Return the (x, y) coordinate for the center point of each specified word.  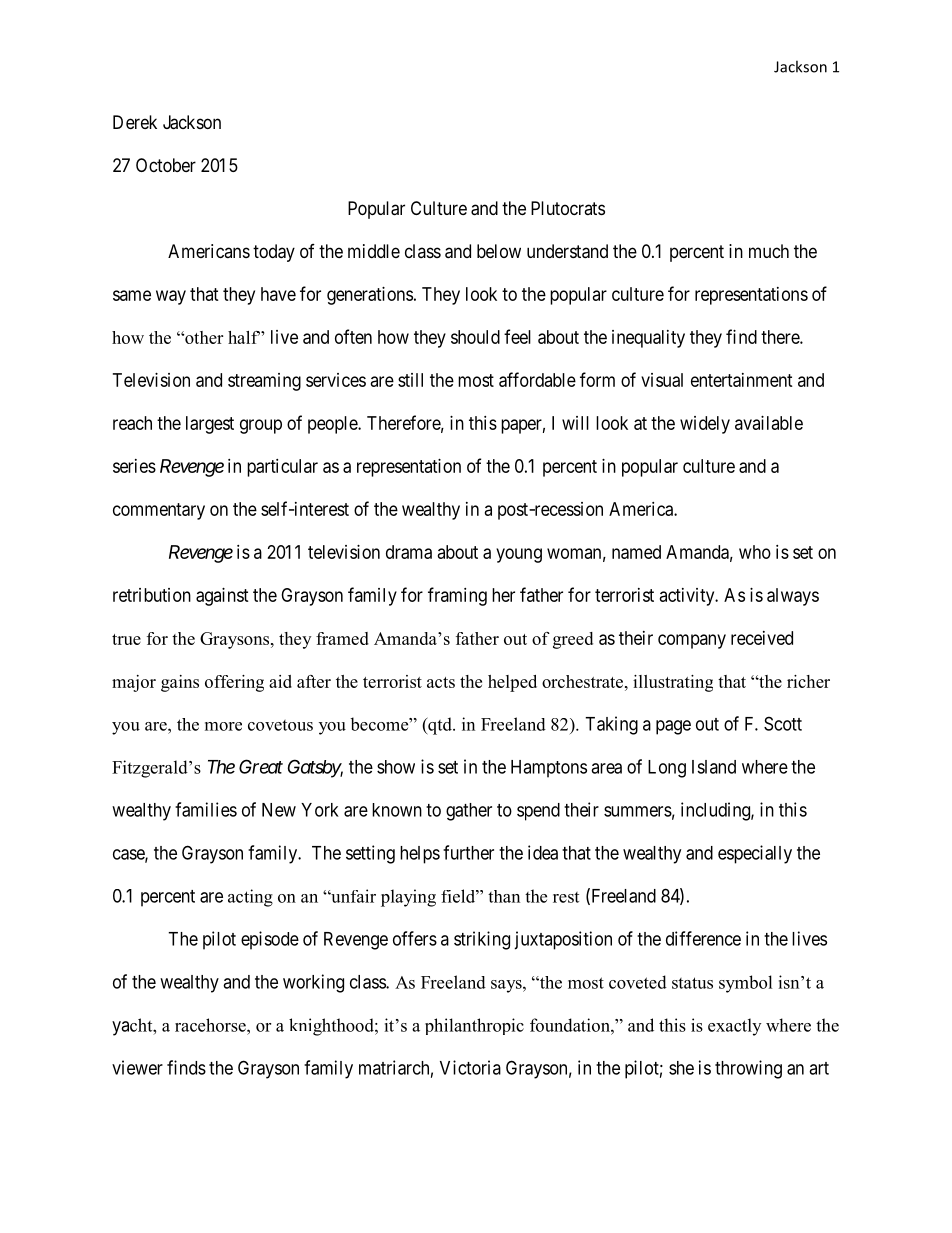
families (206, 809)
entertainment (742, 380)
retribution (152, 595)
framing (457, 596)
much (769, 251)
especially (755, 854)
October (166, 165)
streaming (264, 382)
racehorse (211, 1025)
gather (469, 812)
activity (688, 597)
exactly (734, 1027)
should (475, 337)
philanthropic (474, 1026)
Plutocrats (568, 208)
